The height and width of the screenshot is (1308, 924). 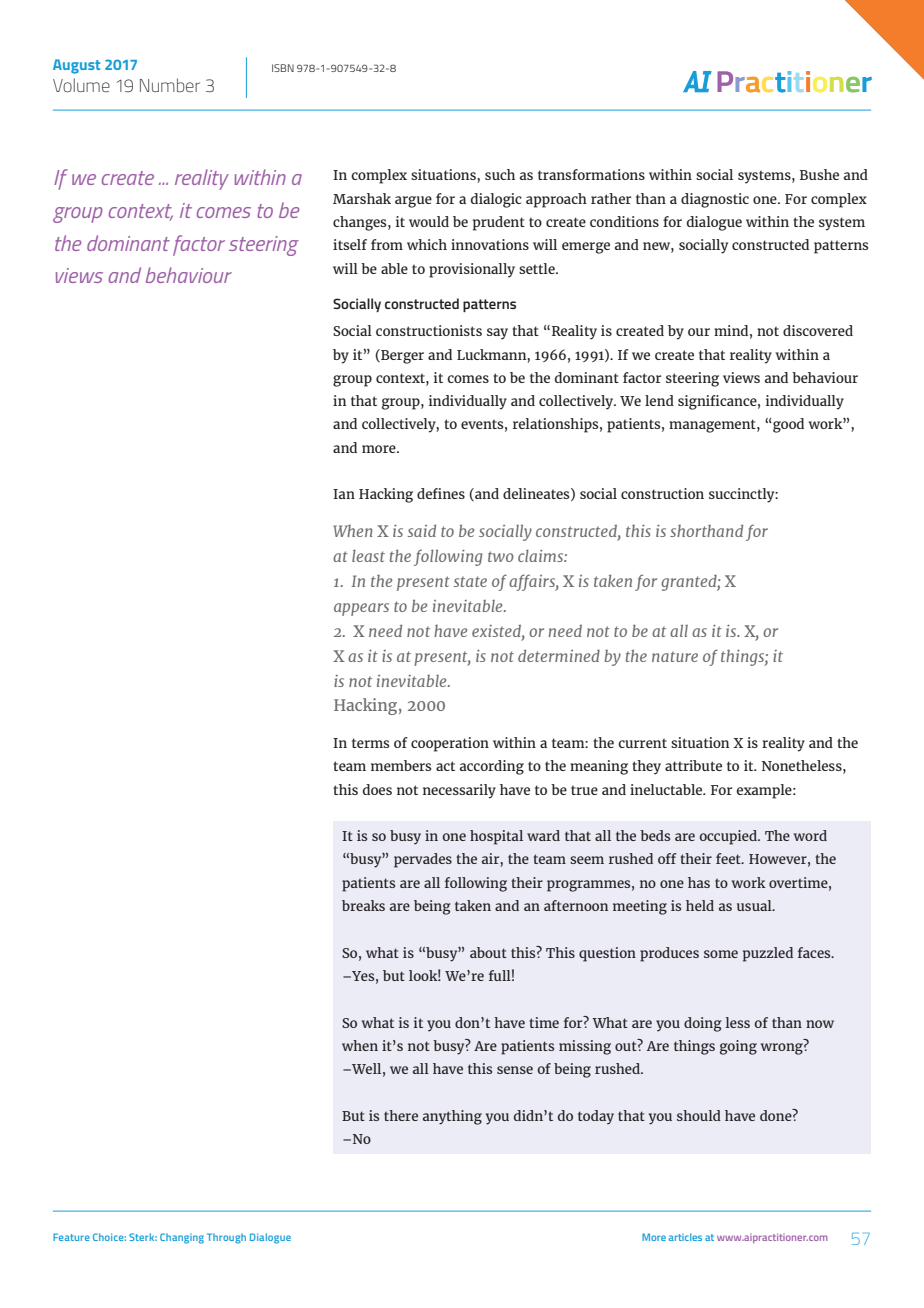 I want to click on state, so click(x=470, y=581).
